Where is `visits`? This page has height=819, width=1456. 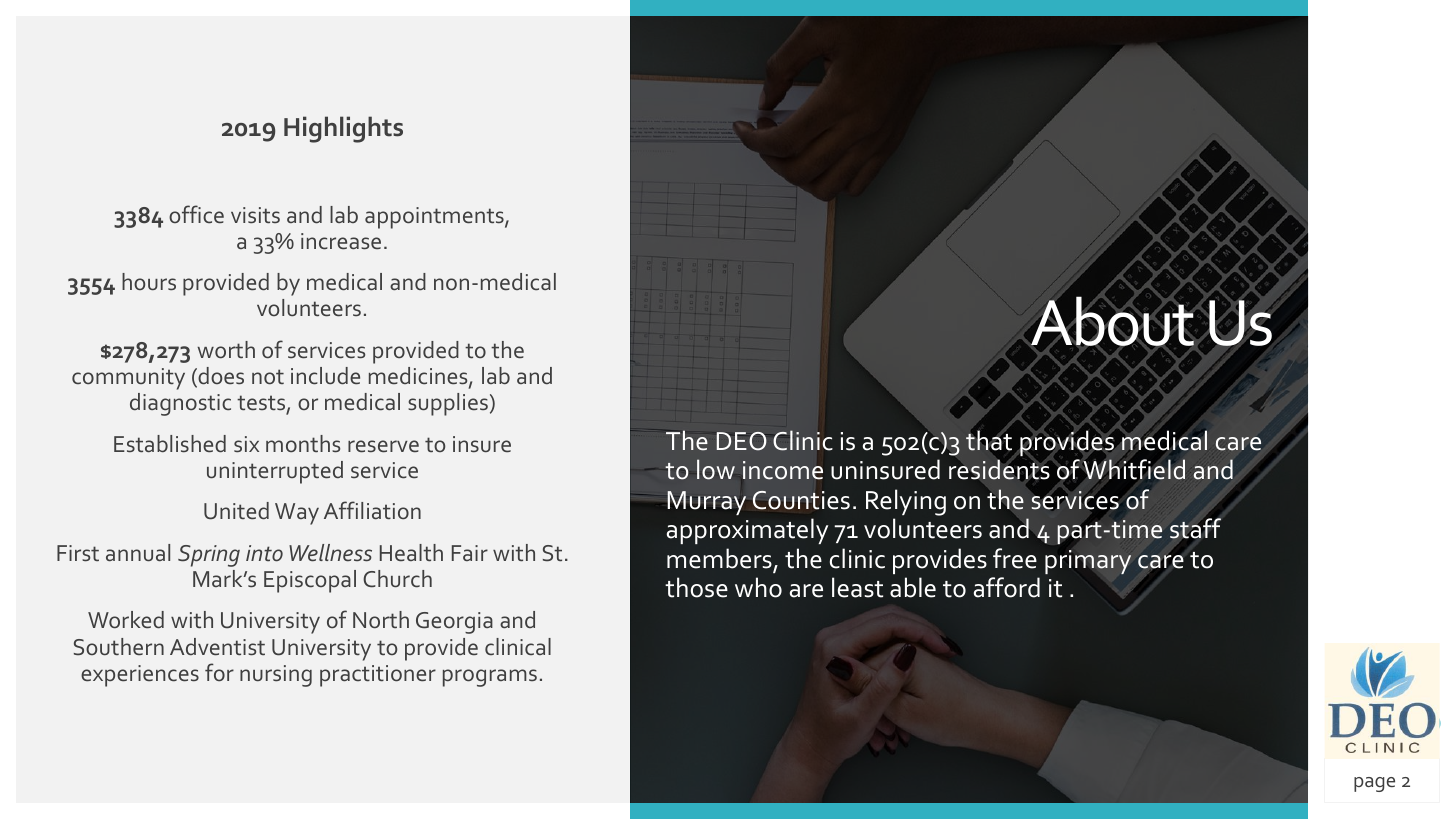 visits is located at coordinates (255, 215).
